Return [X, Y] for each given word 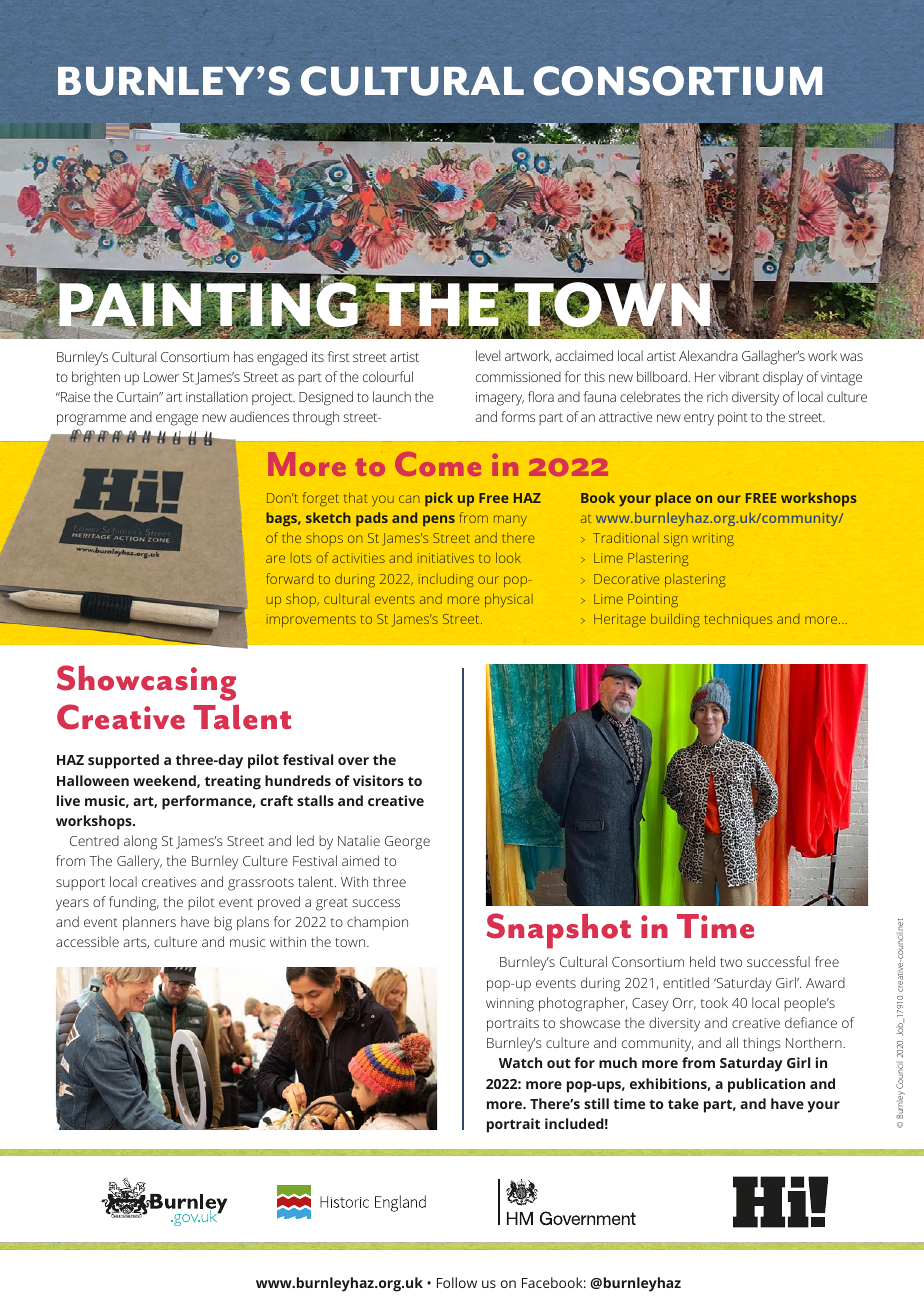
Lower [161, 377]
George [407, 843]
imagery [500, 399]
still [596, 1103]
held [702, 961]
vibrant [739, 376]
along [140, 842]
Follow [457, 1282]
